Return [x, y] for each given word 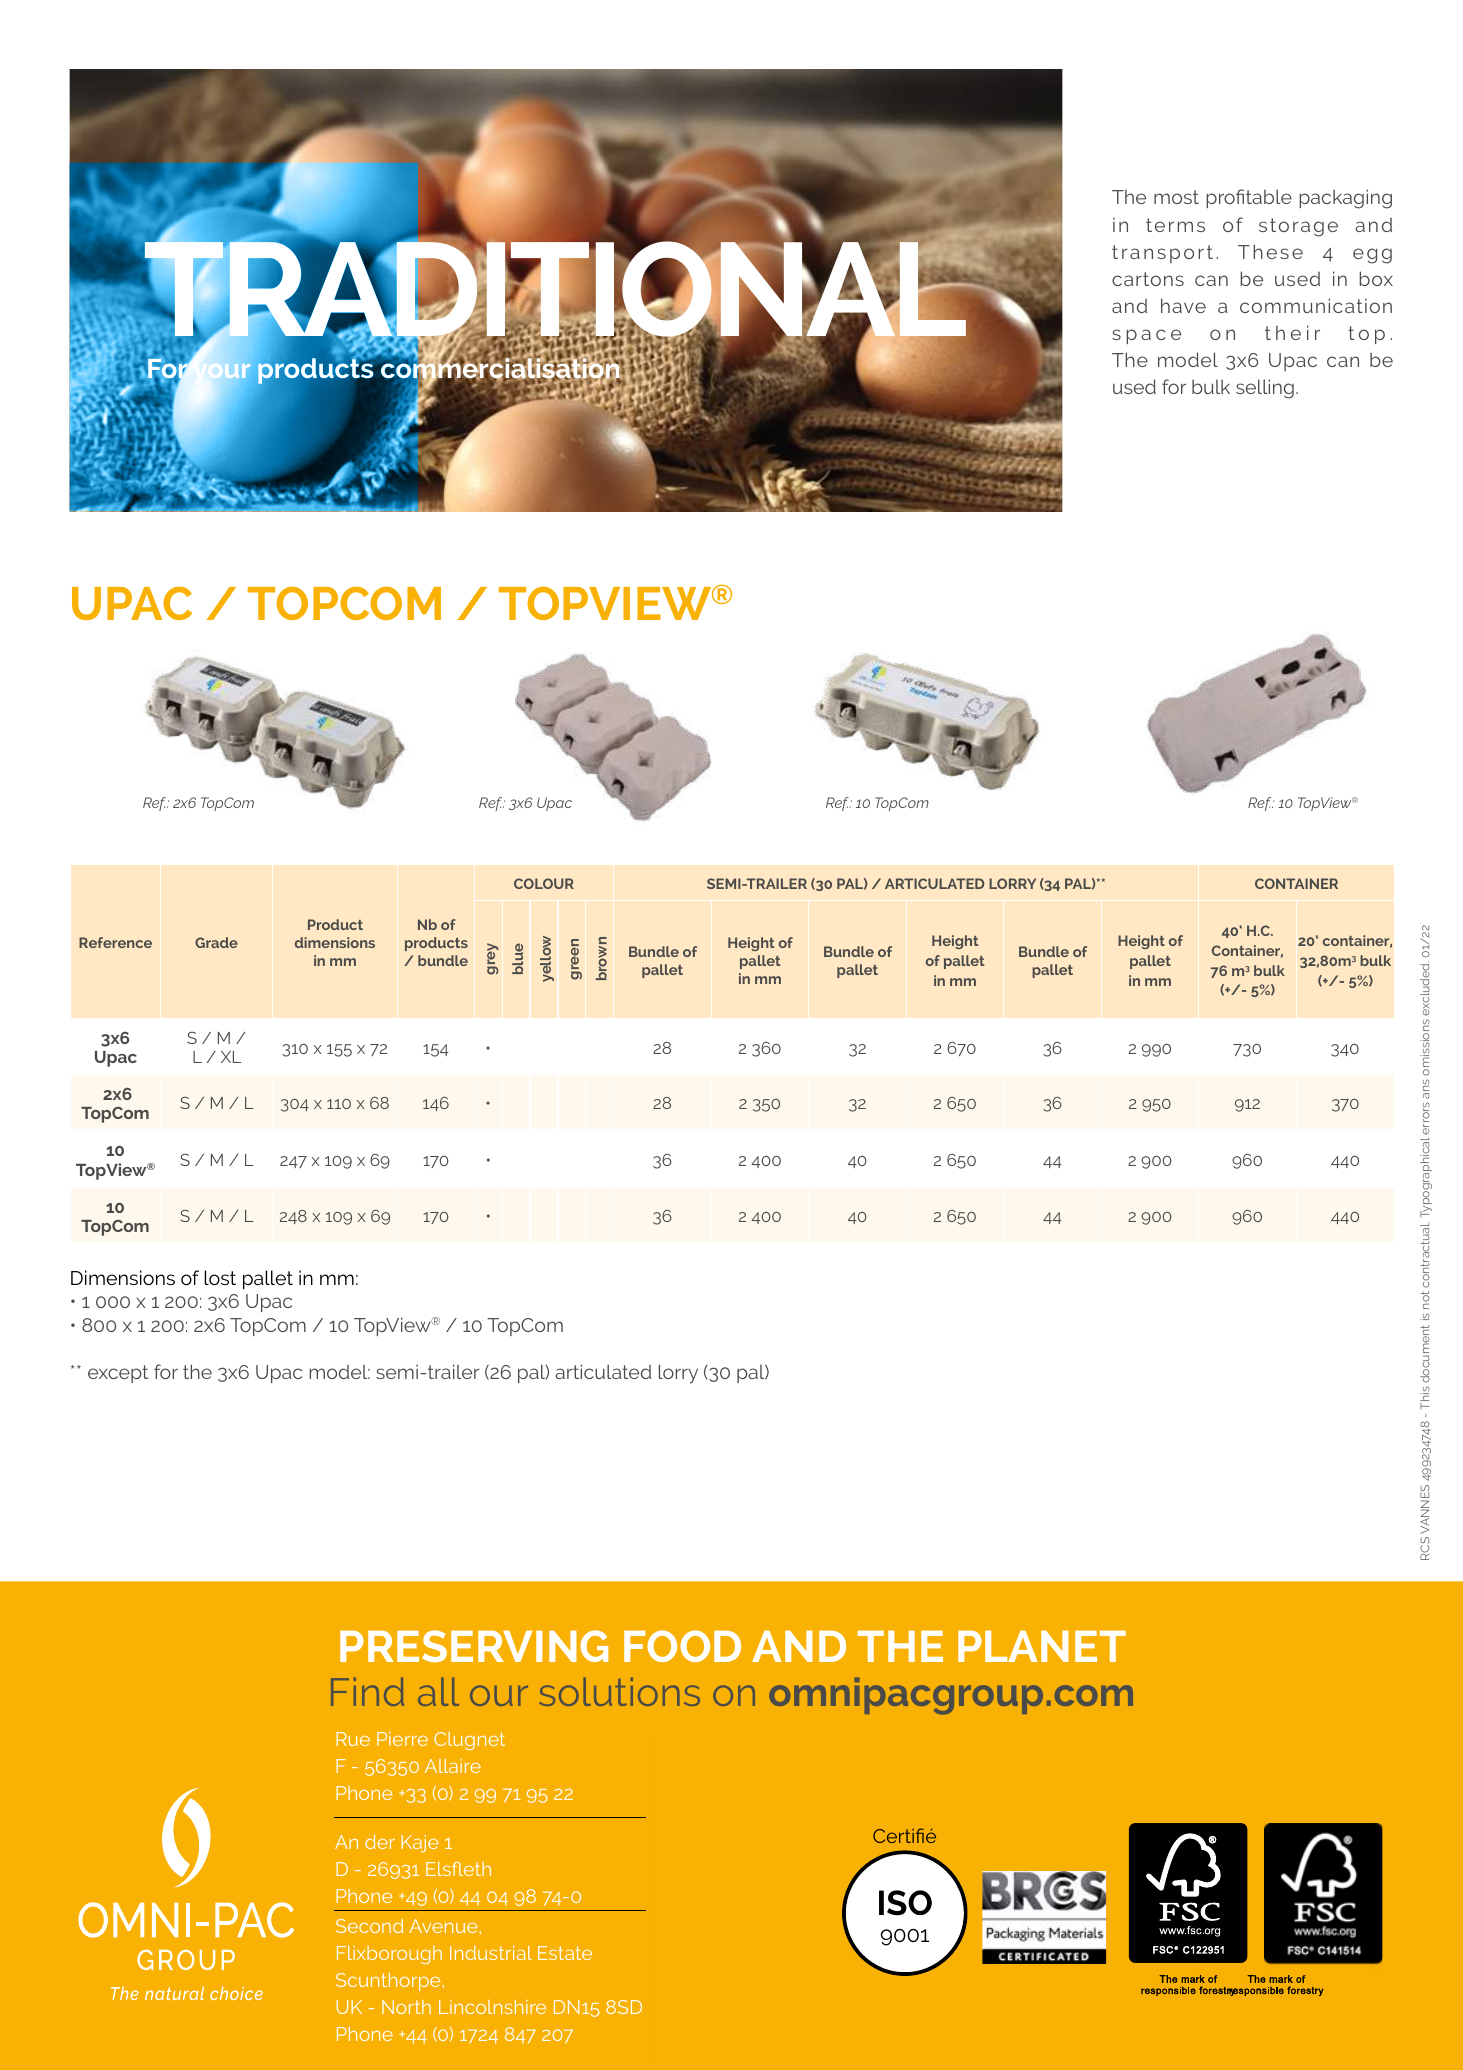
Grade [216, 942]
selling [1265, 389]
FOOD [682, 1646]
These [1270, 251]
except [118, 1374]
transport [1162, 254]
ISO [905, 1903]
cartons [1148, 279]
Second [369, 1926]
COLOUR [544, 883]
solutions [619, 1691]
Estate [565, 1953]
